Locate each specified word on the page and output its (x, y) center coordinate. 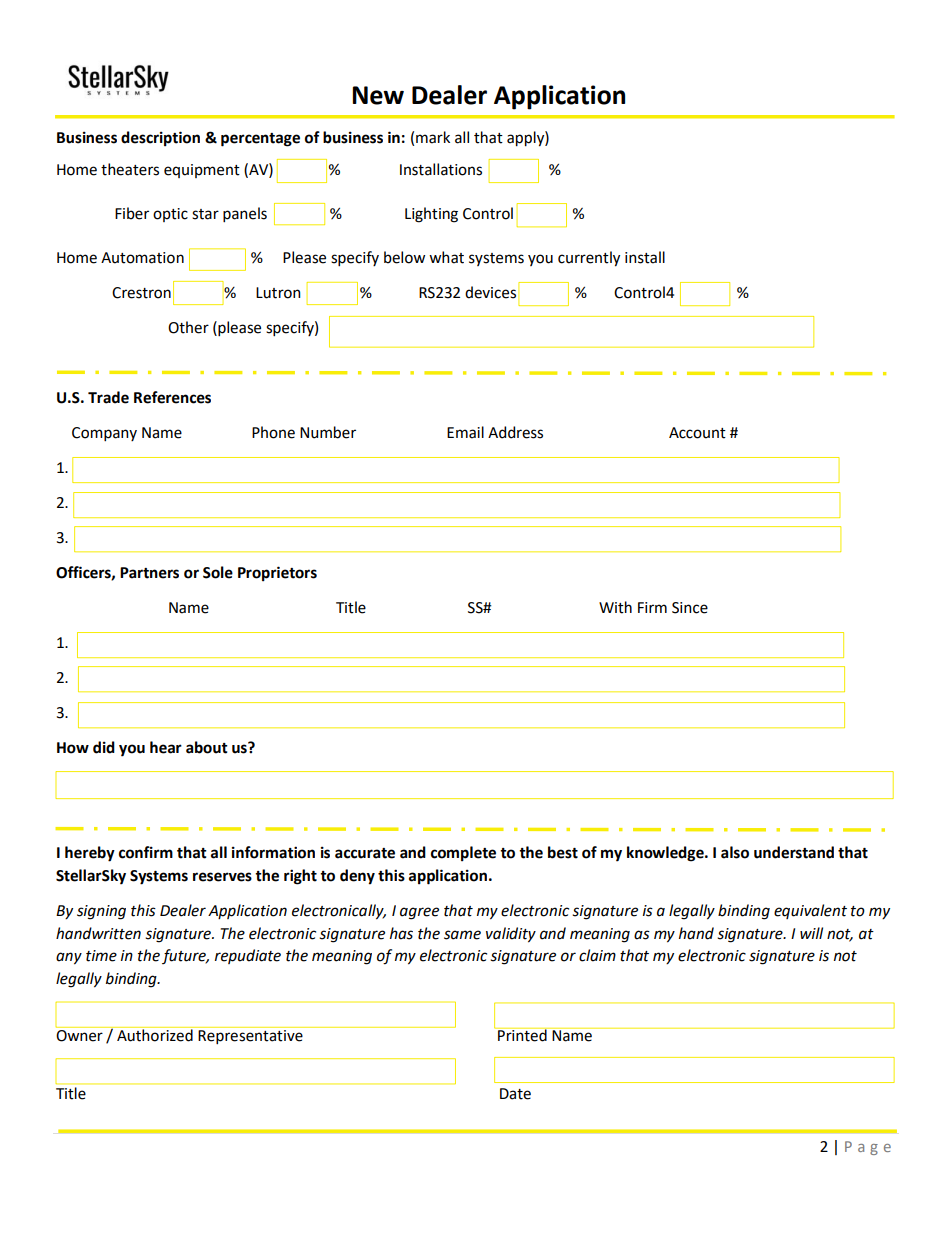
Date (515, 1094)
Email (465, 432)
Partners (149, 573)
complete (463, 854)
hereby (90, 854)
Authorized (155, 1034)
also (735, 852)
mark (433, 137)
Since (690, 608)
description (160, 139)
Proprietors (277, 574)
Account (697, 433)
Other (188, 327)
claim (597, 955)
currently (589, 259)
